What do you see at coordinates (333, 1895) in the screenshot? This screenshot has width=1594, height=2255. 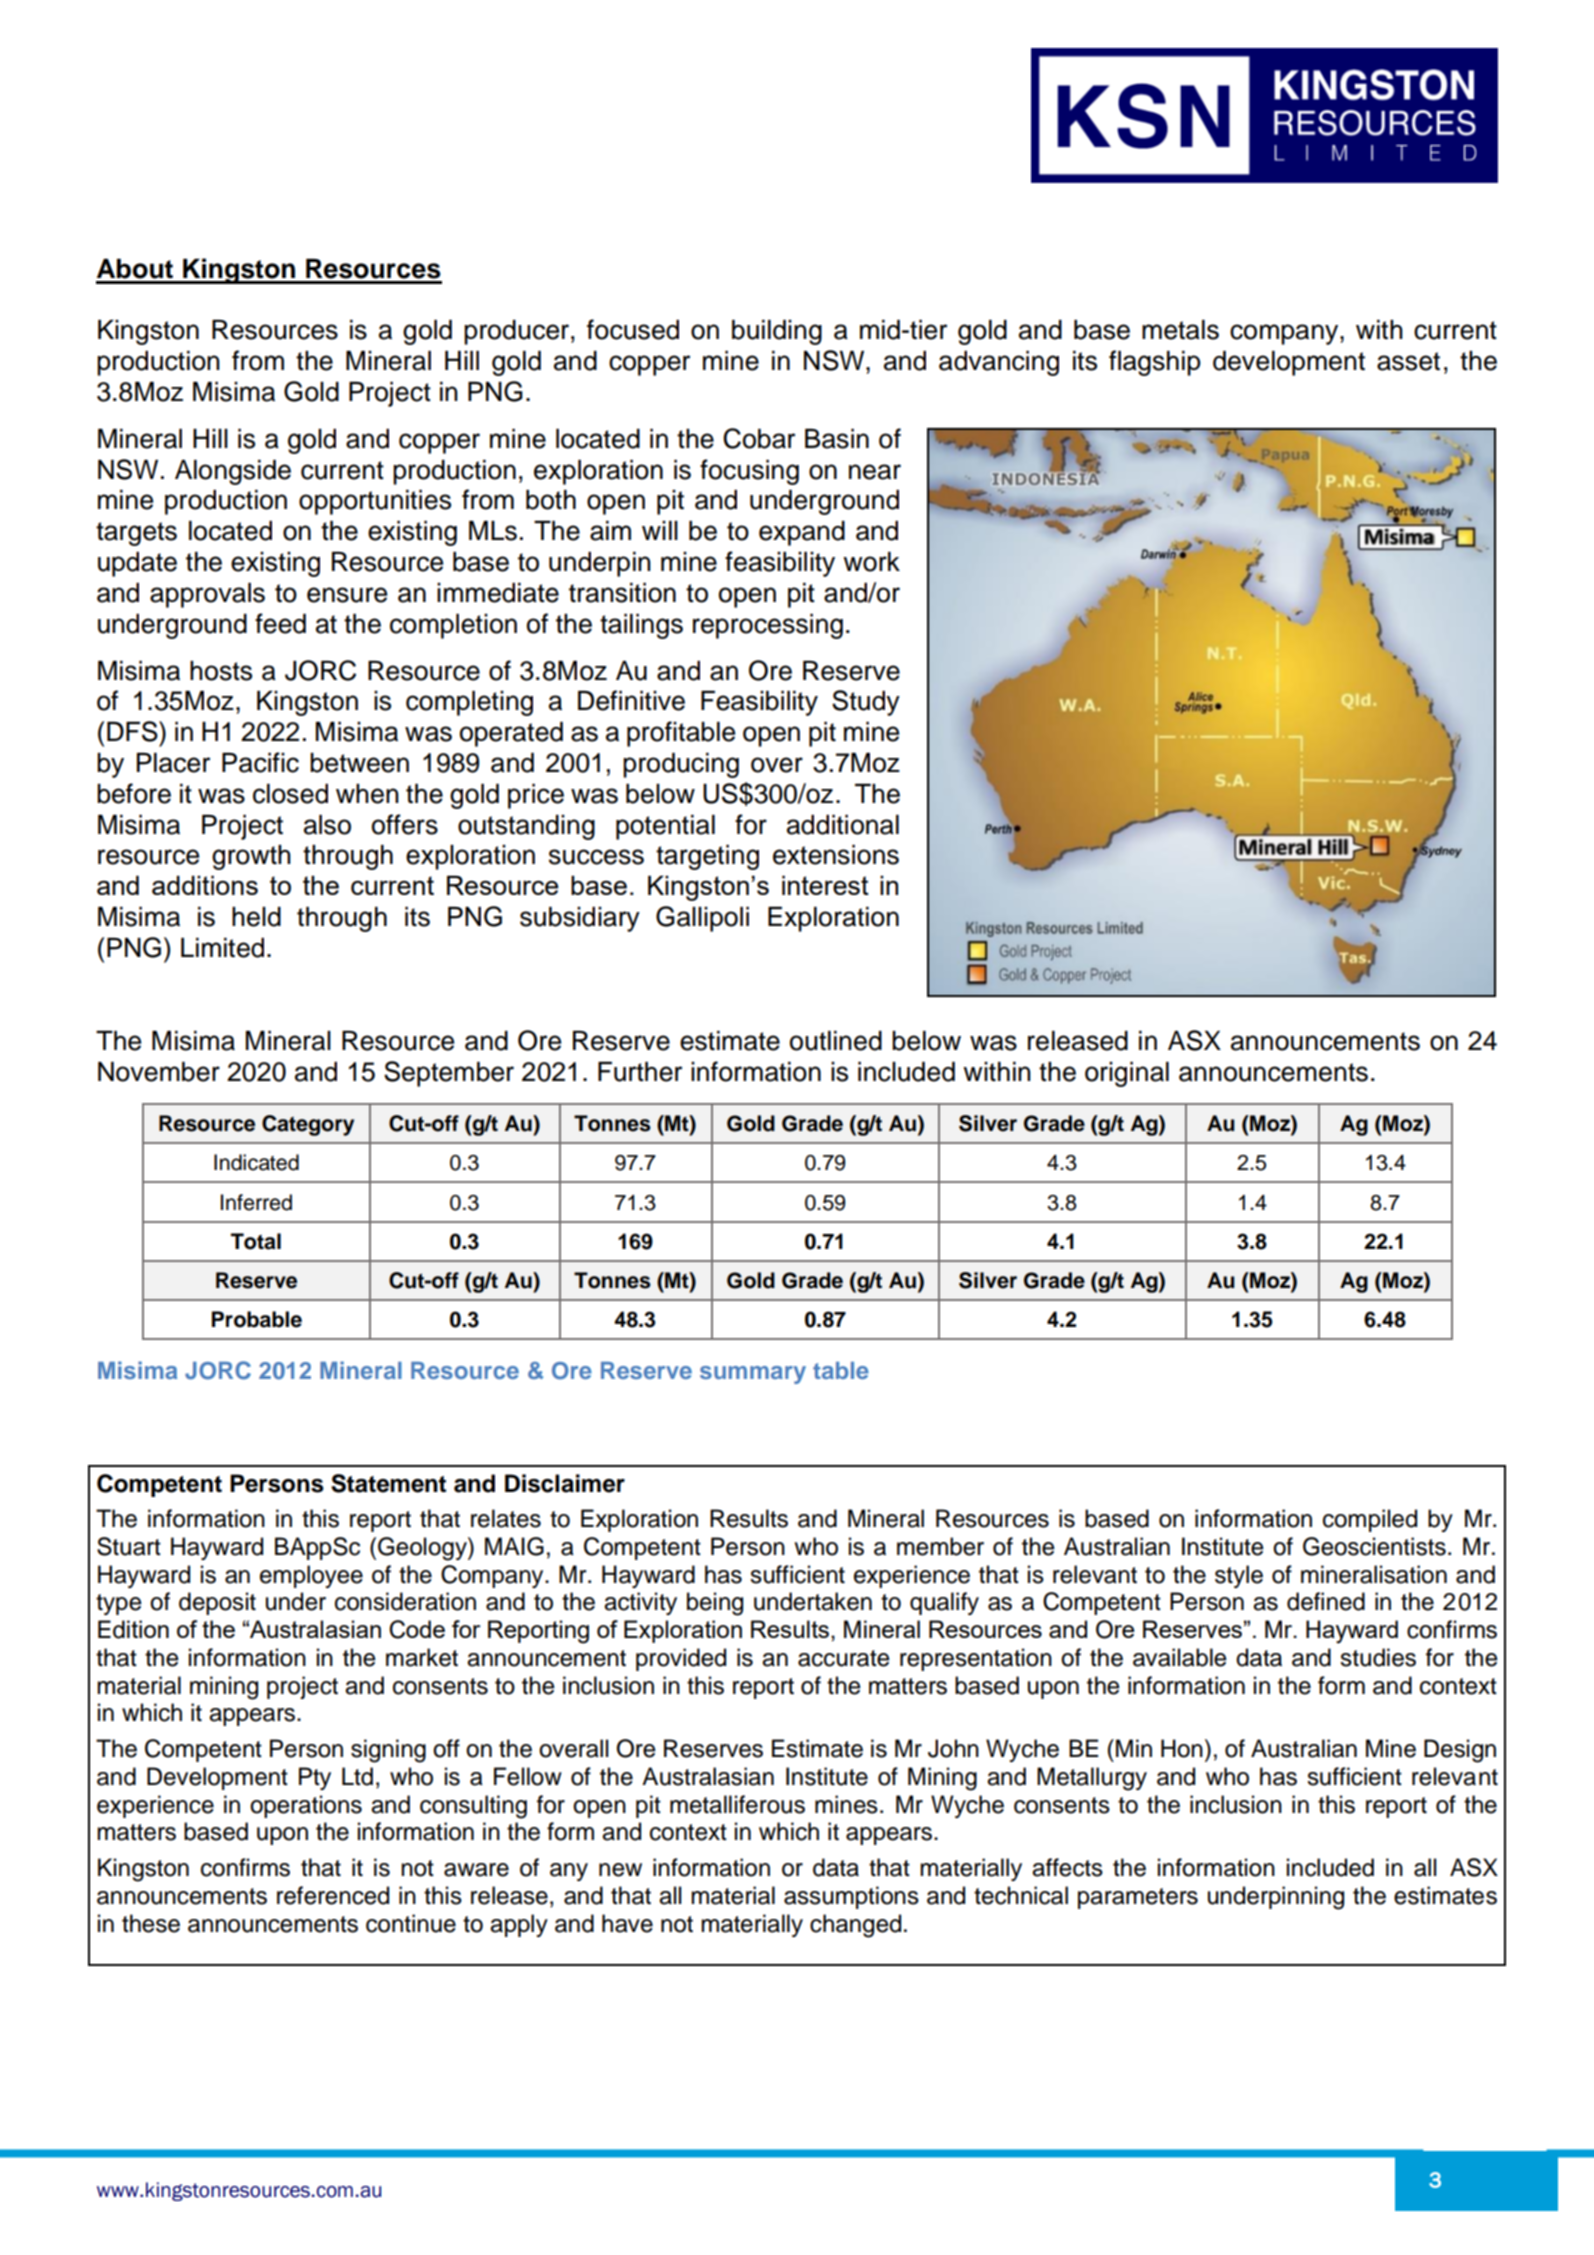 I see `referenced` at bounding box center [333, 1895].
